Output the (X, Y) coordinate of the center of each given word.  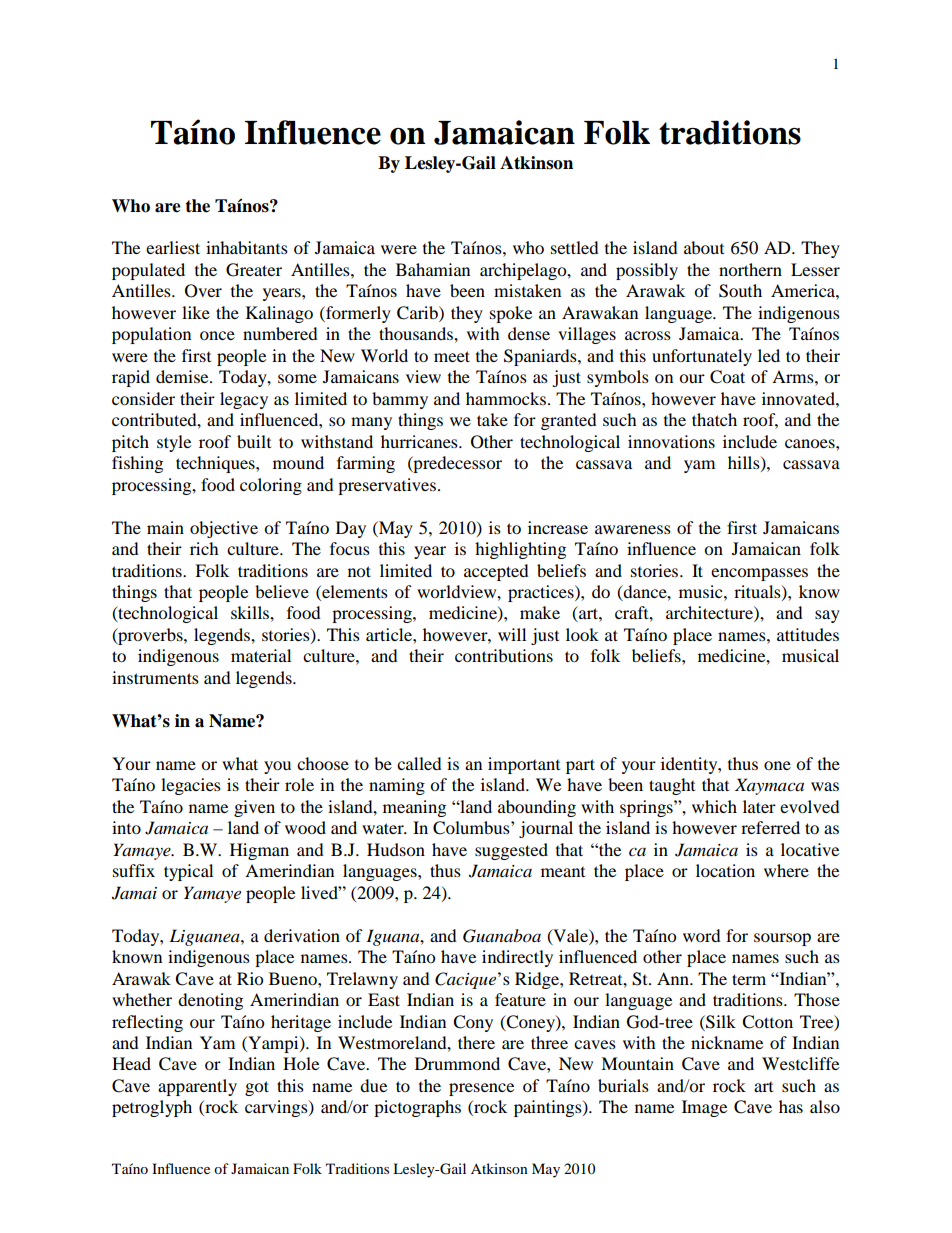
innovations (671, 441)
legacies (191, 786)
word (702, 935)
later (759, 806)
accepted (496, 572)
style (174, 443)
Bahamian (433, 269)
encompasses (759, 574)
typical (188, 872)
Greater (254, 270)
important (524, 765)
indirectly (517, 958)
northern (750, 269)
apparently (197, 1087)
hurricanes (420, 441)
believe (282, 591)
